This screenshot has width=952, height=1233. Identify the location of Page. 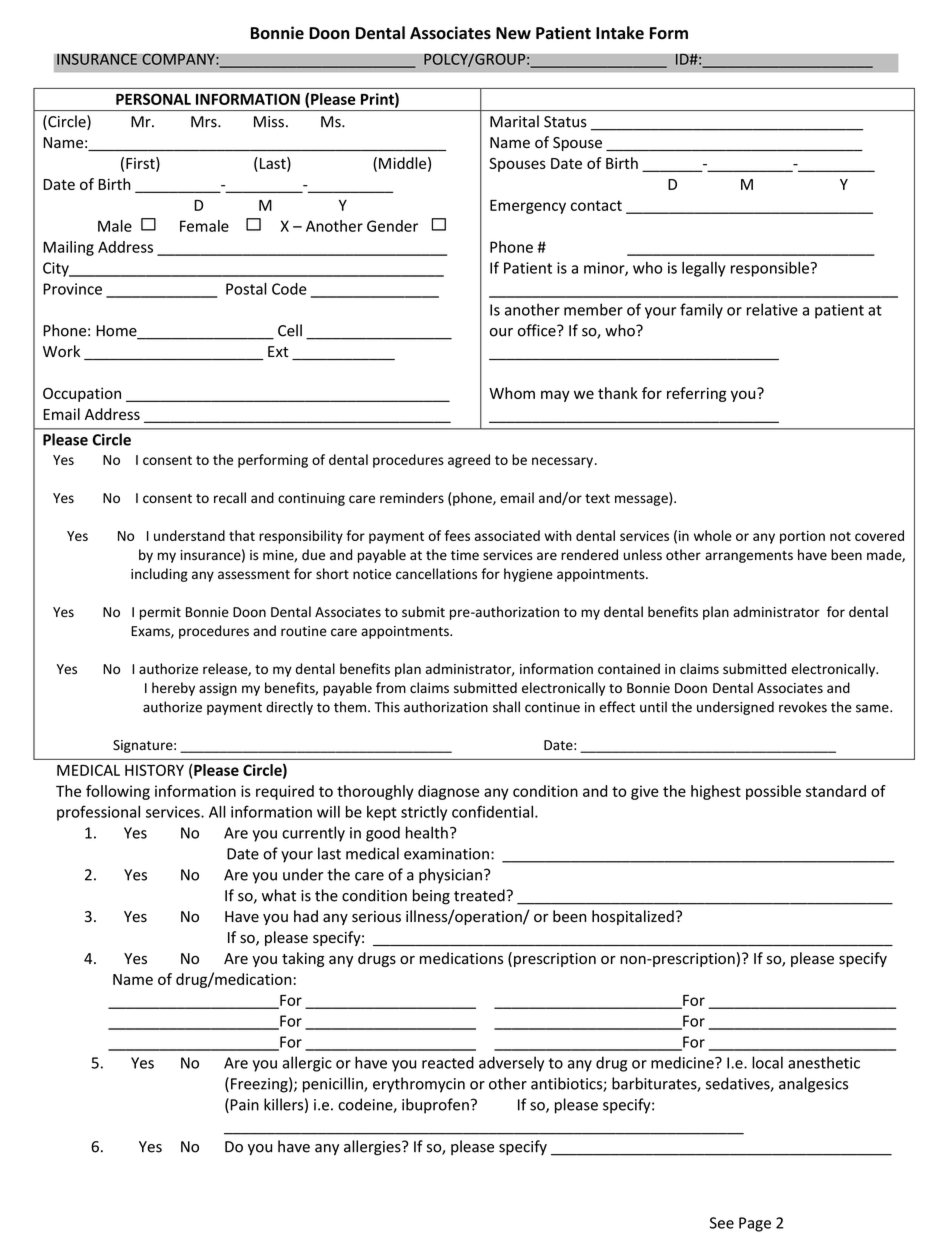
(755, 1224).
